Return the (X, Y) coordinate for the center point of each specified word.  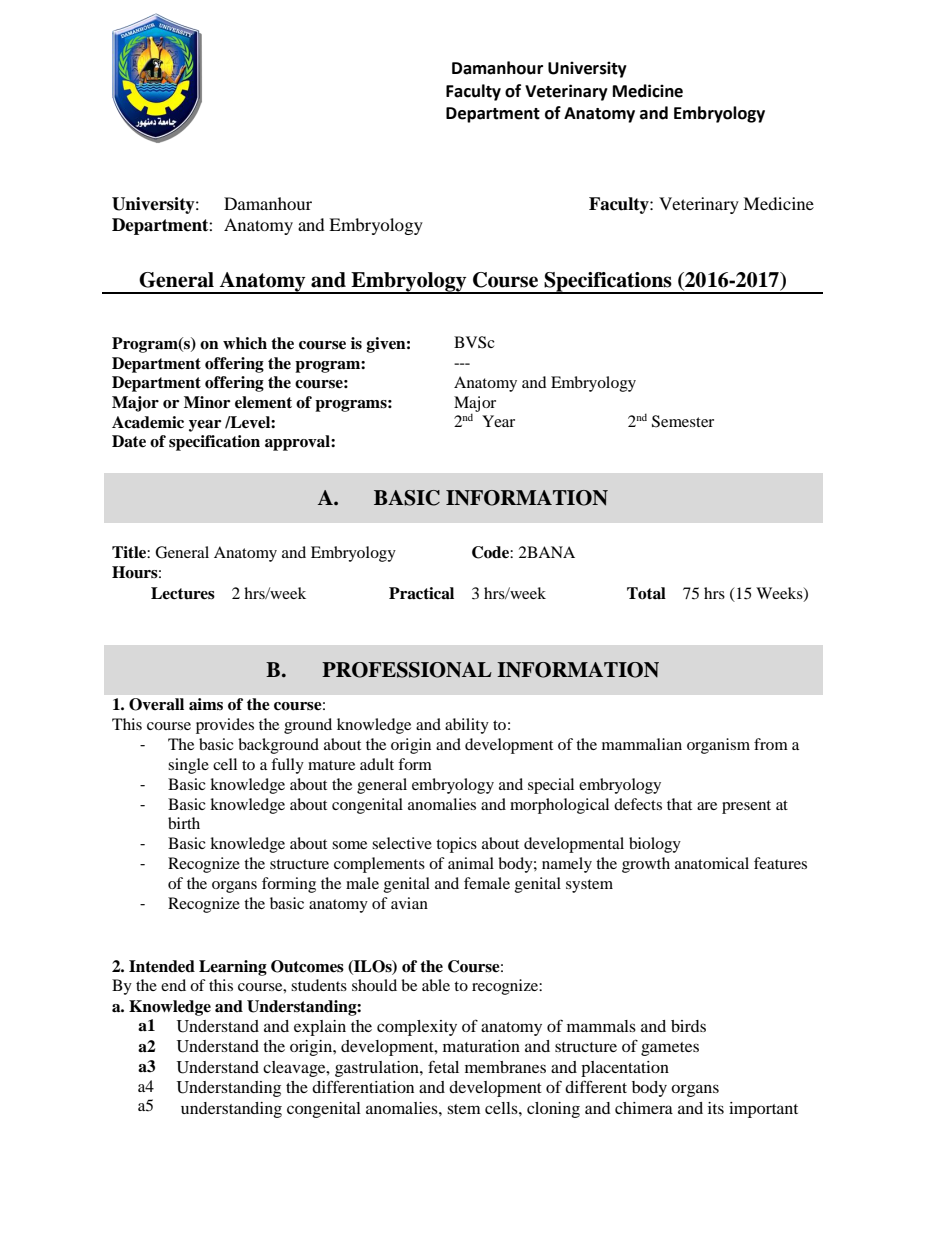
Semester (683, 421)
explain (320, 1028)
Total (646, 593)
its (716, 1108)
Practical (421, 593)
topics (456, 845)
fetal (443, 1066)
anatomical (712, 863)
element (263, 402)
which (245, 343)
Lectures (183, 593)
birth (184, 823)
